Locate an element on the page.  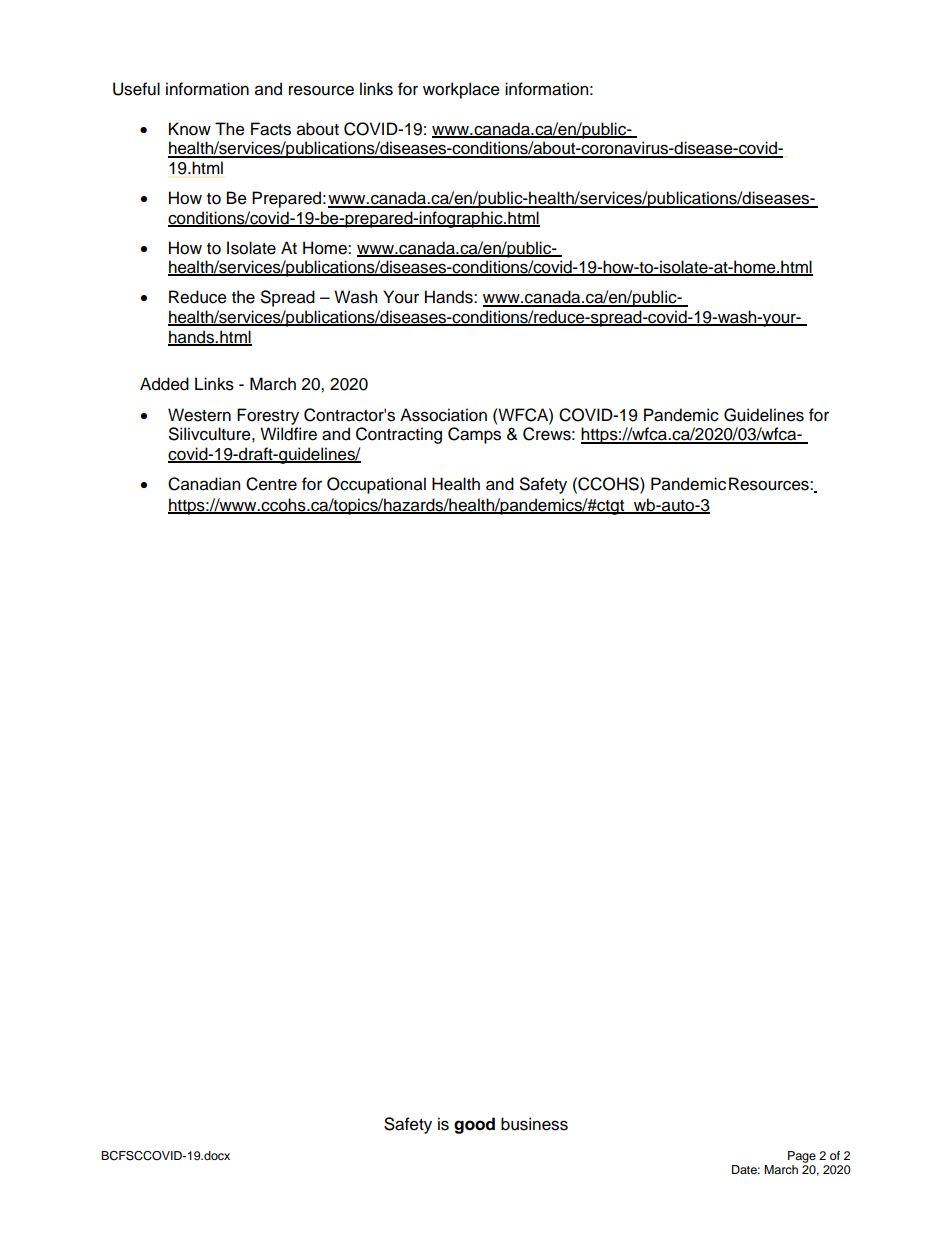
workplace is located at coordinates (461, 90).
